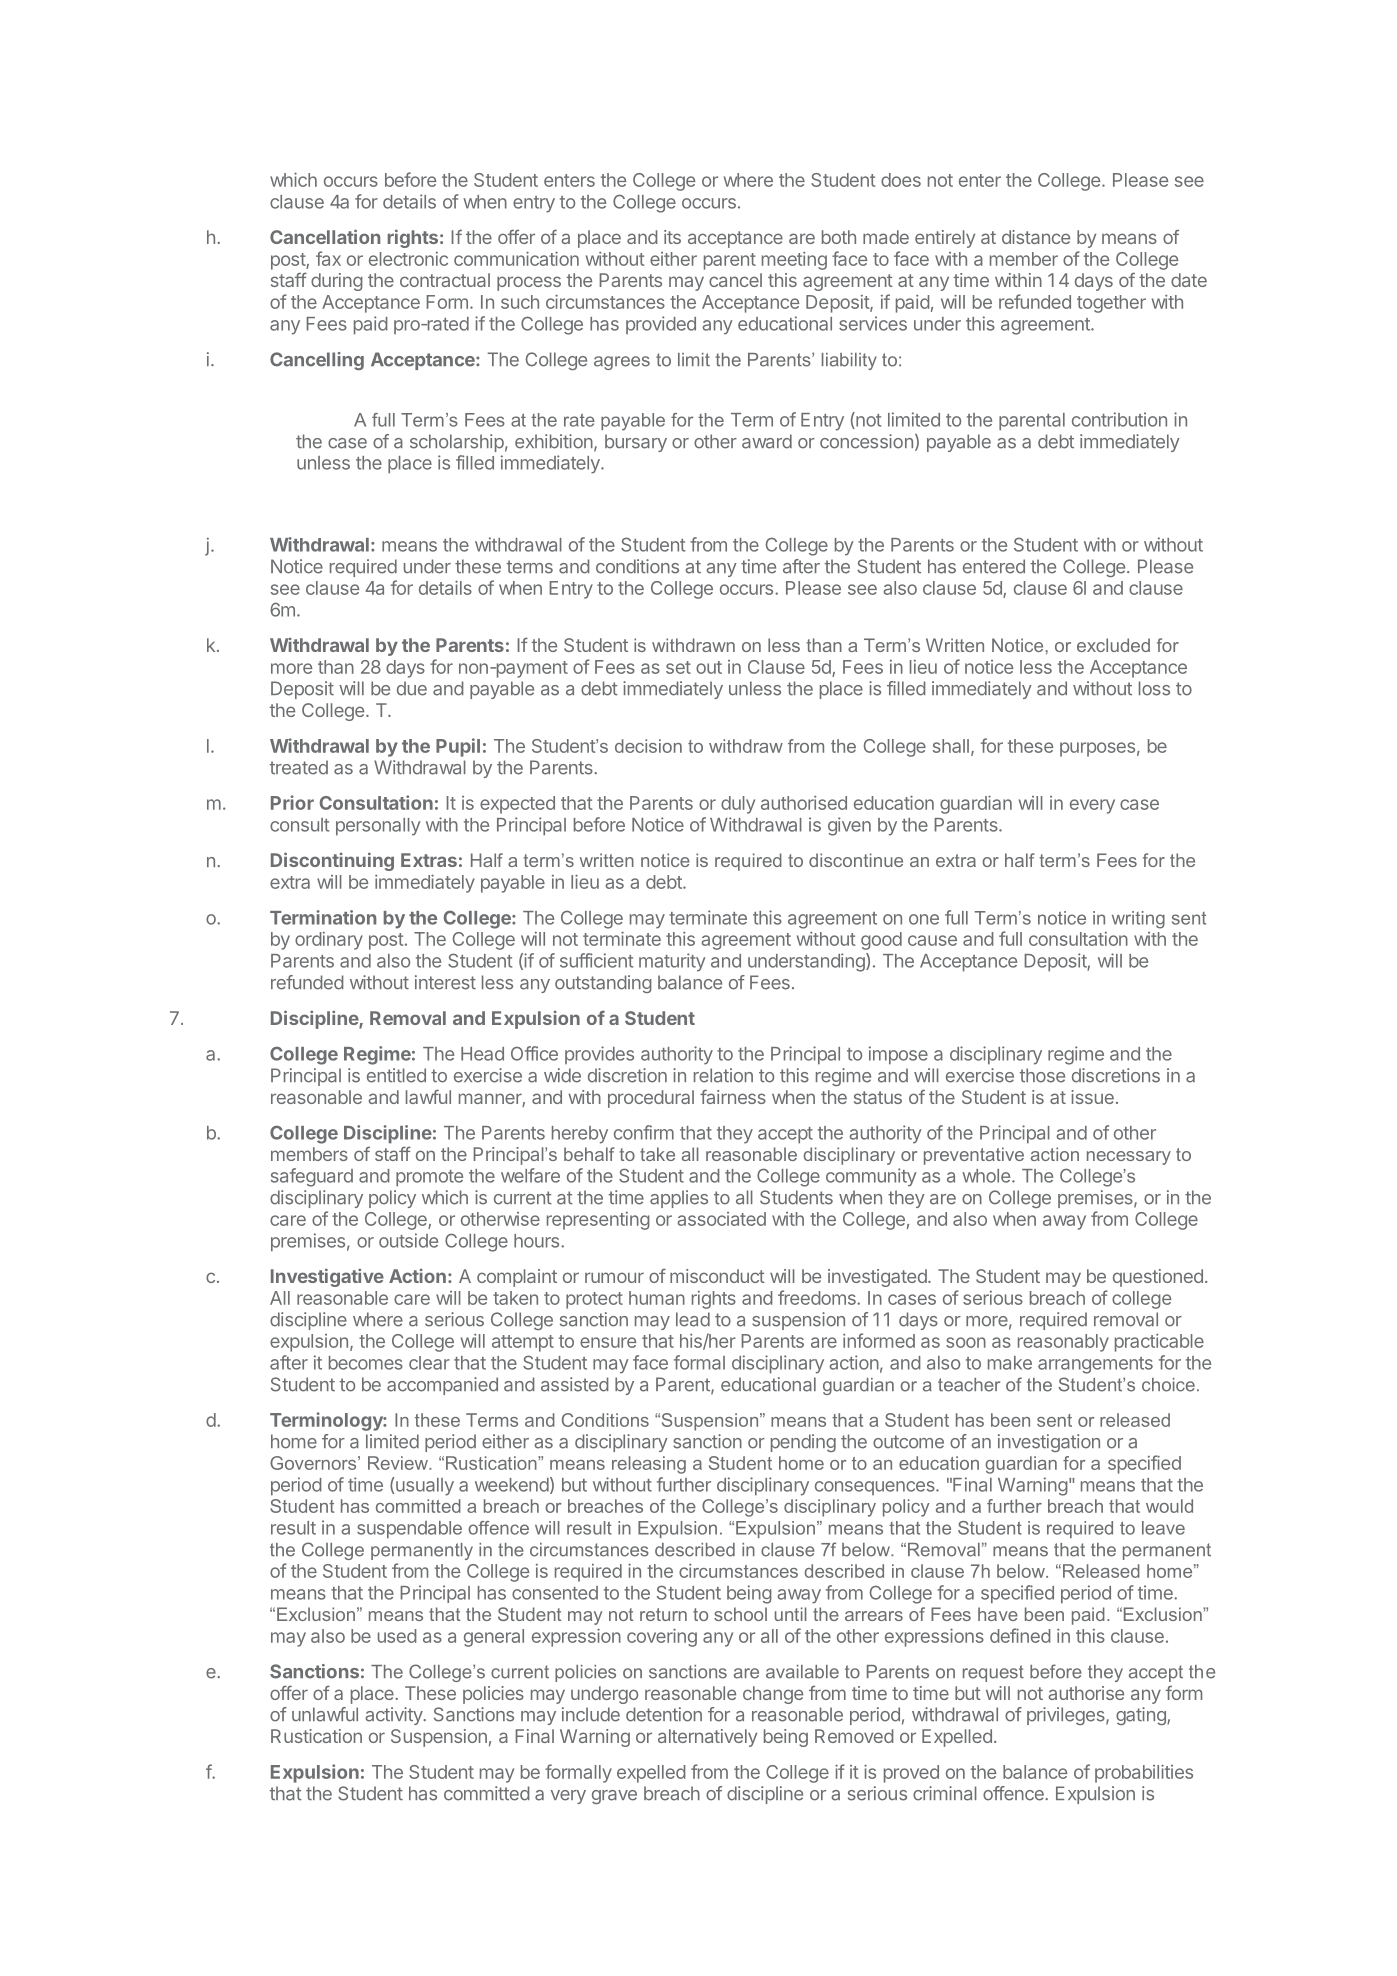 This document has width=1397, height=1976. I want to click on outside, so click(408, 1240).
